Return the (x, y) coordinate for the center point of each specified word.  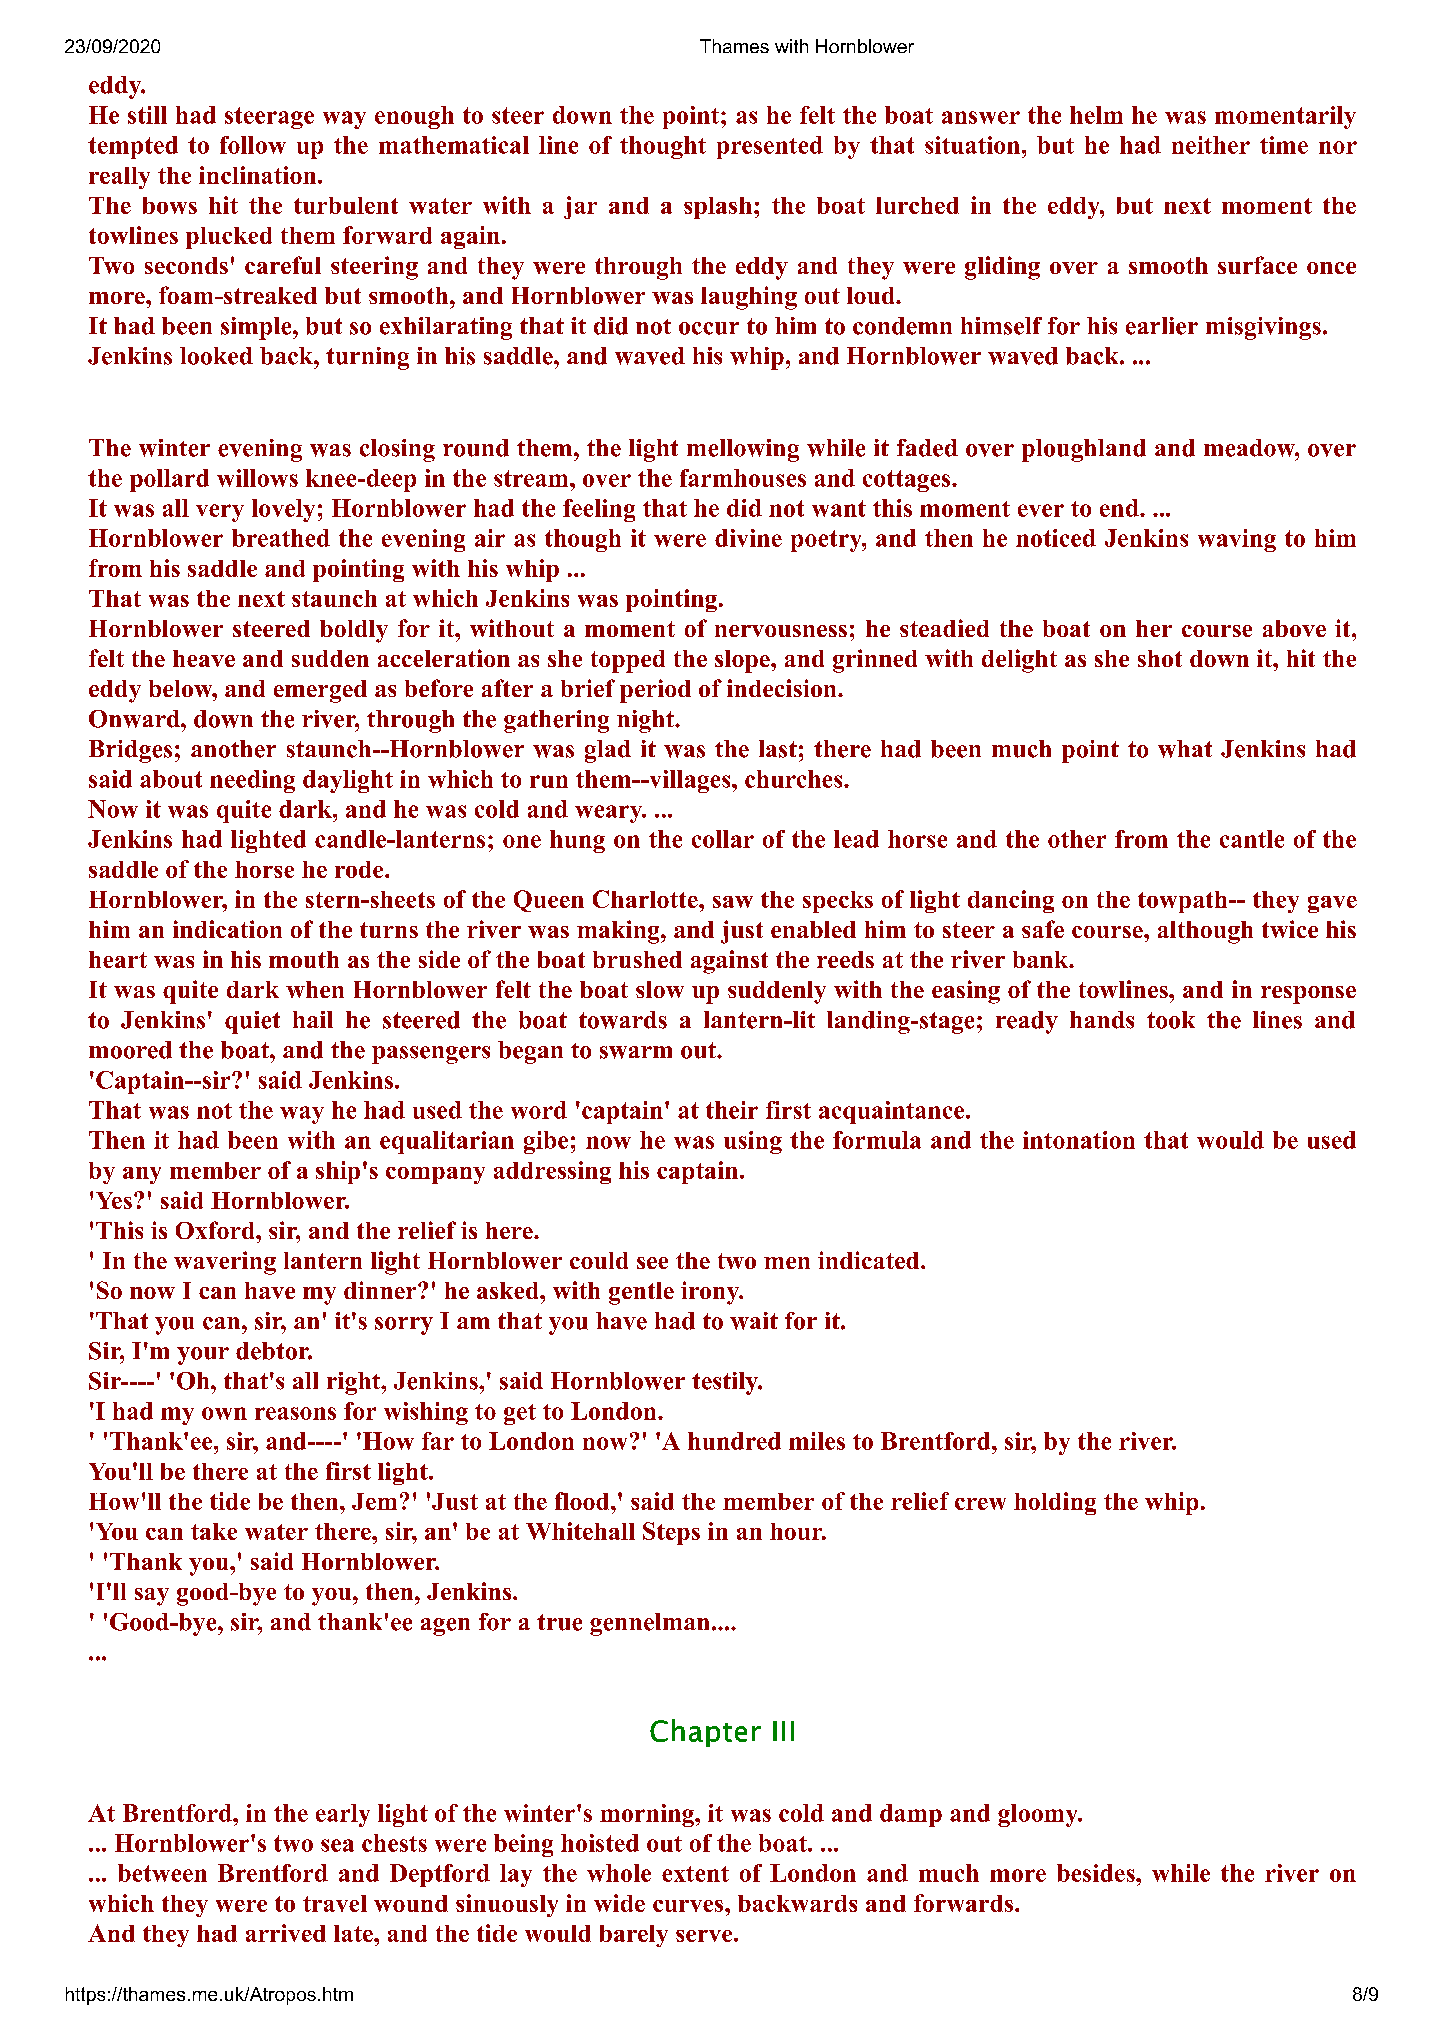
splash (718, 208)
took (1171, 1020)
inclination (259, 175)
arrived (286, 1933)
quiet (252, 1022)
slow (660, 989)
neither (1211, 145)
